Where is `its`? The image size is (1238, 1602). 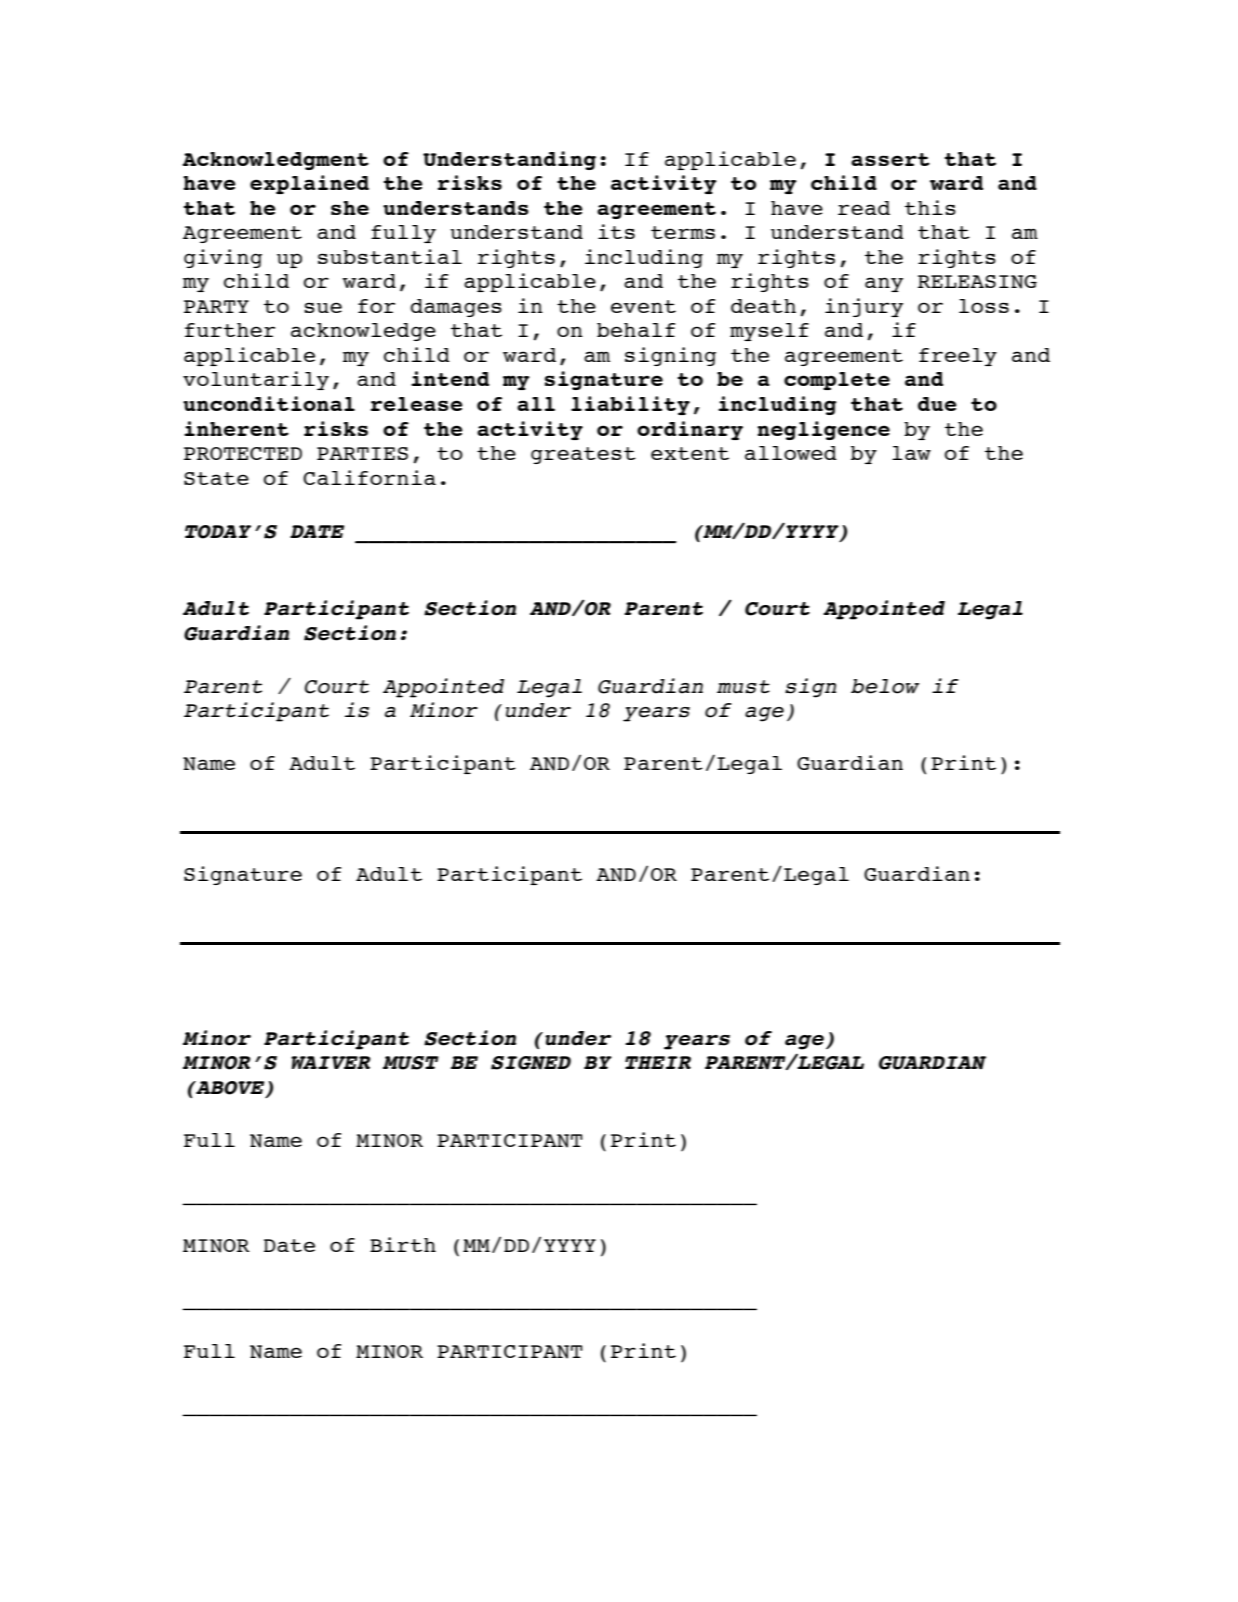 its is located at coordinates (616, 231).
